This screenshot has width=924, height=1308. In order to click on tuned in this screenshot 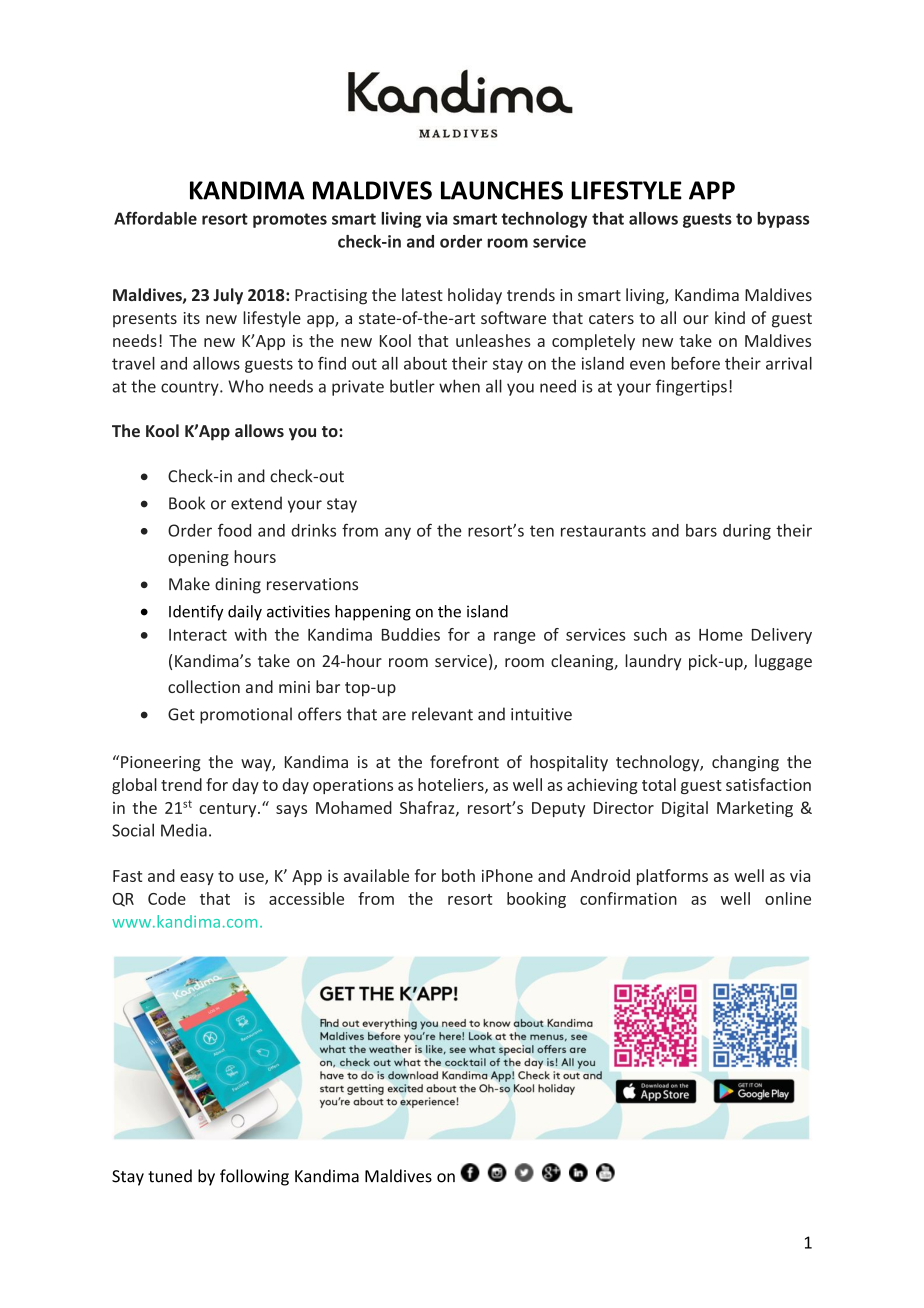, I will do `click(170, 1176)`.
